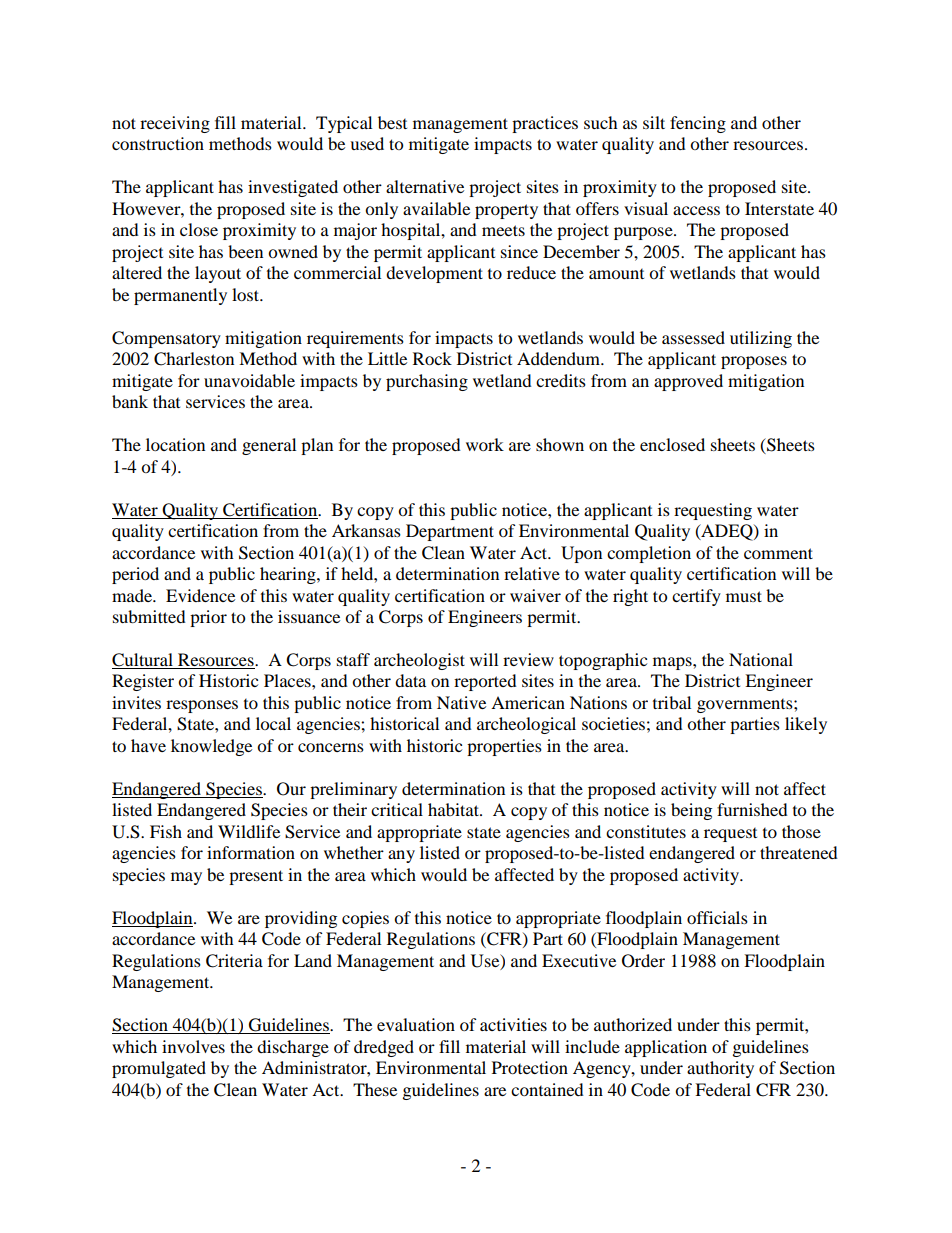 The width and height of the page is (952, 1233). What do you see at coordinates (530, 1067) in the page?
I see `Protection` at bounding box center [530, 1067].
